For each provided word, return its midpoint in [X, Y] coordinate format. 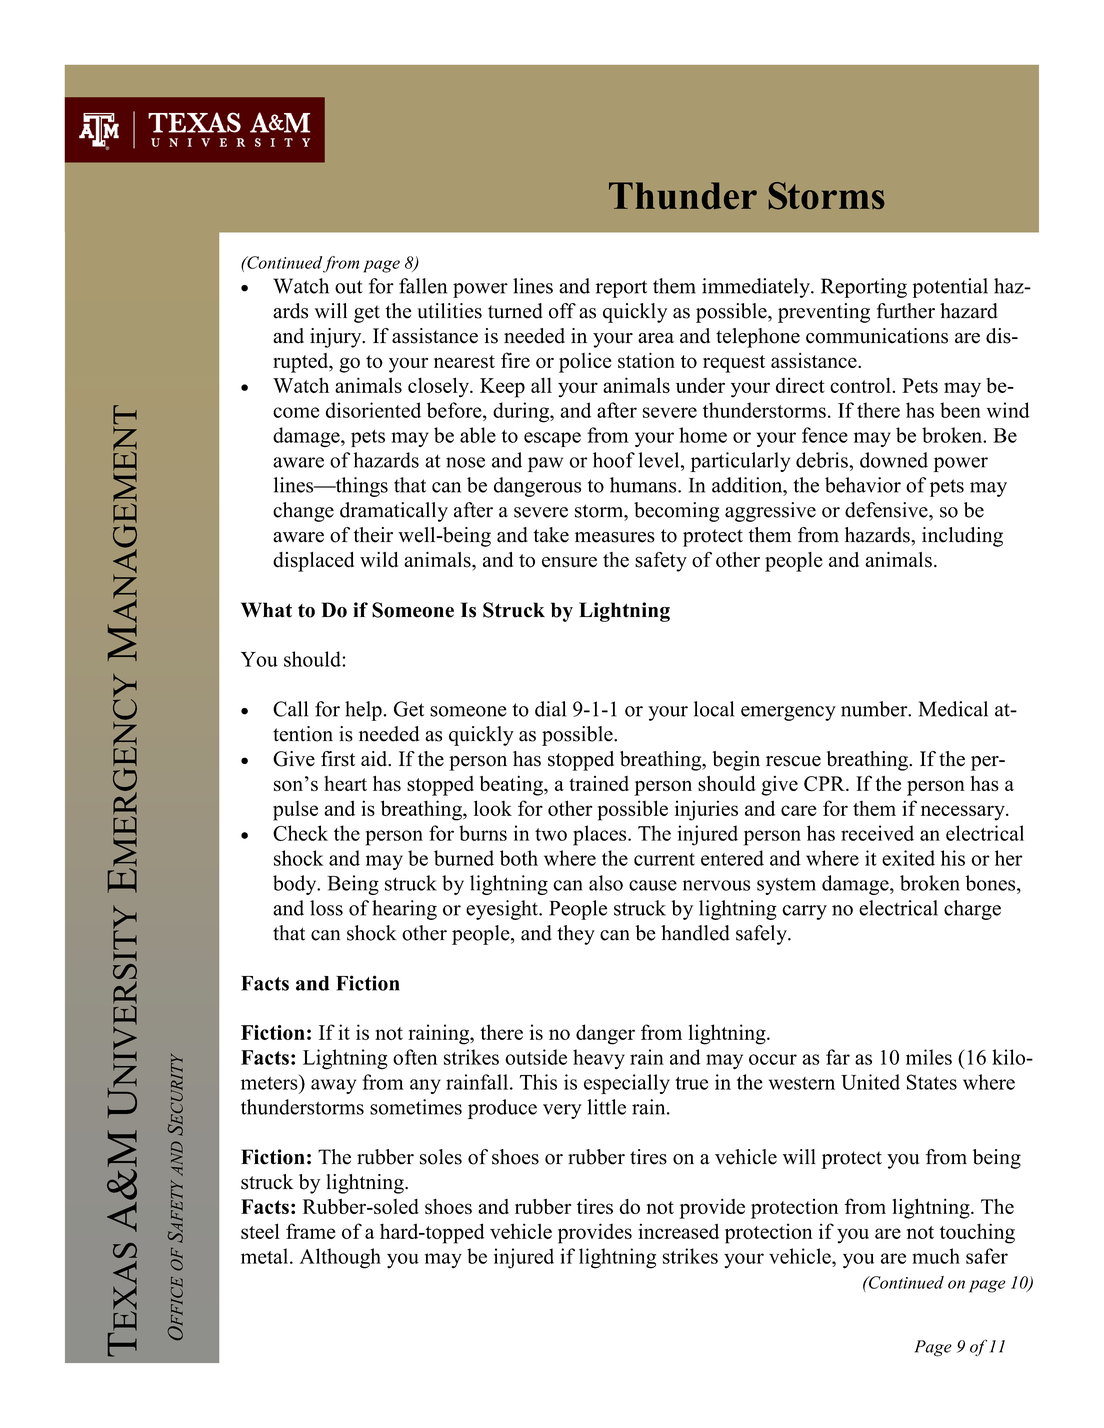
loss [326, 908]
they [576, 935]
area [656, 338]
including [962, 537]
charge [972, 910]
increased [678, 1231]
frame [311, 1231]
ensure [569, 562]
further [906, 311]
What [266, 610]
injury [337, 338]
